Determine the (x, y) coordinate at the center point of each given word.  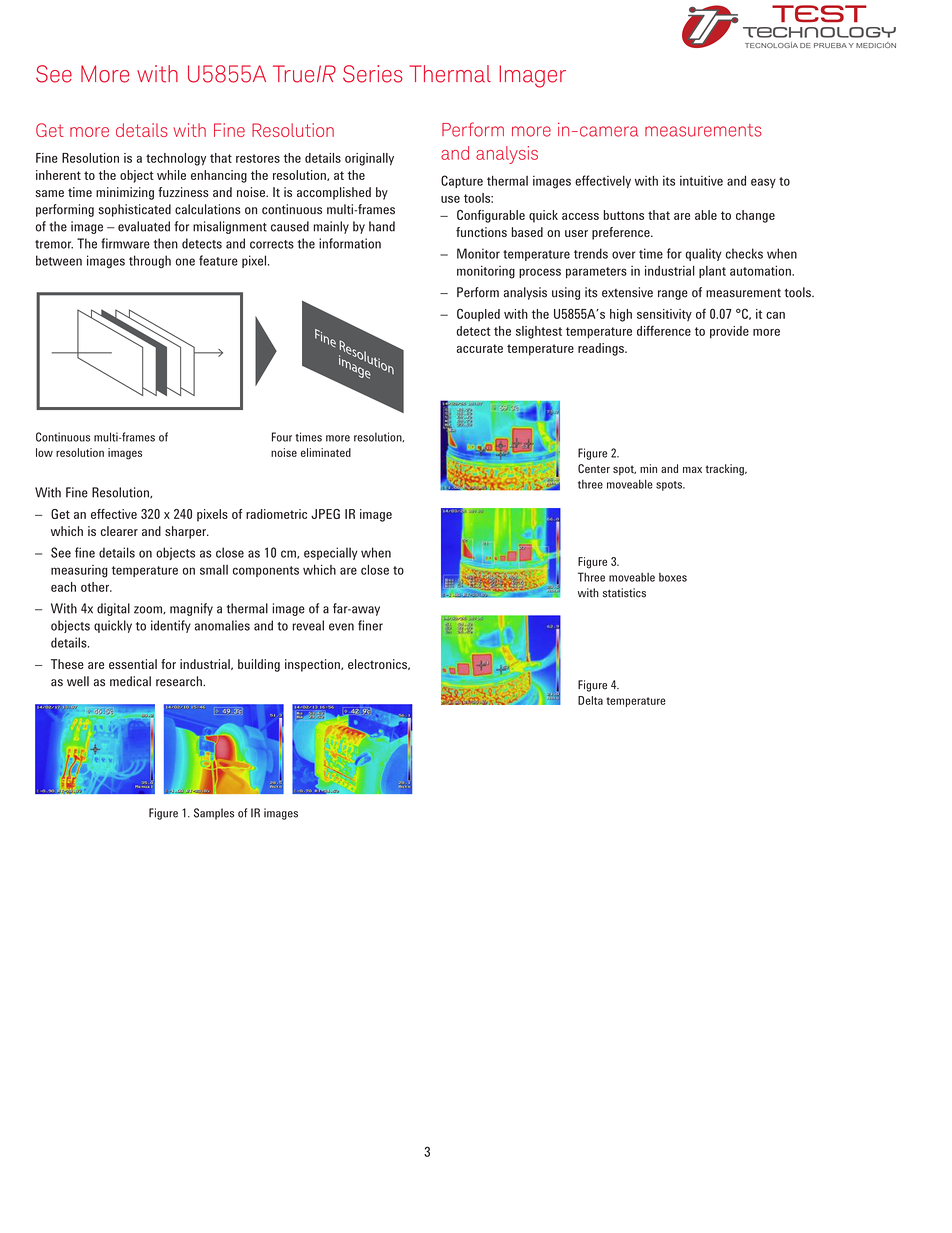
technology (176, 159)
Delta (590, 700)
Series (373, 74)
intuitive (701, 180)
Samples (214, 814)
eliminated (326, 452)
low (44, 452)
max (692, 470)
